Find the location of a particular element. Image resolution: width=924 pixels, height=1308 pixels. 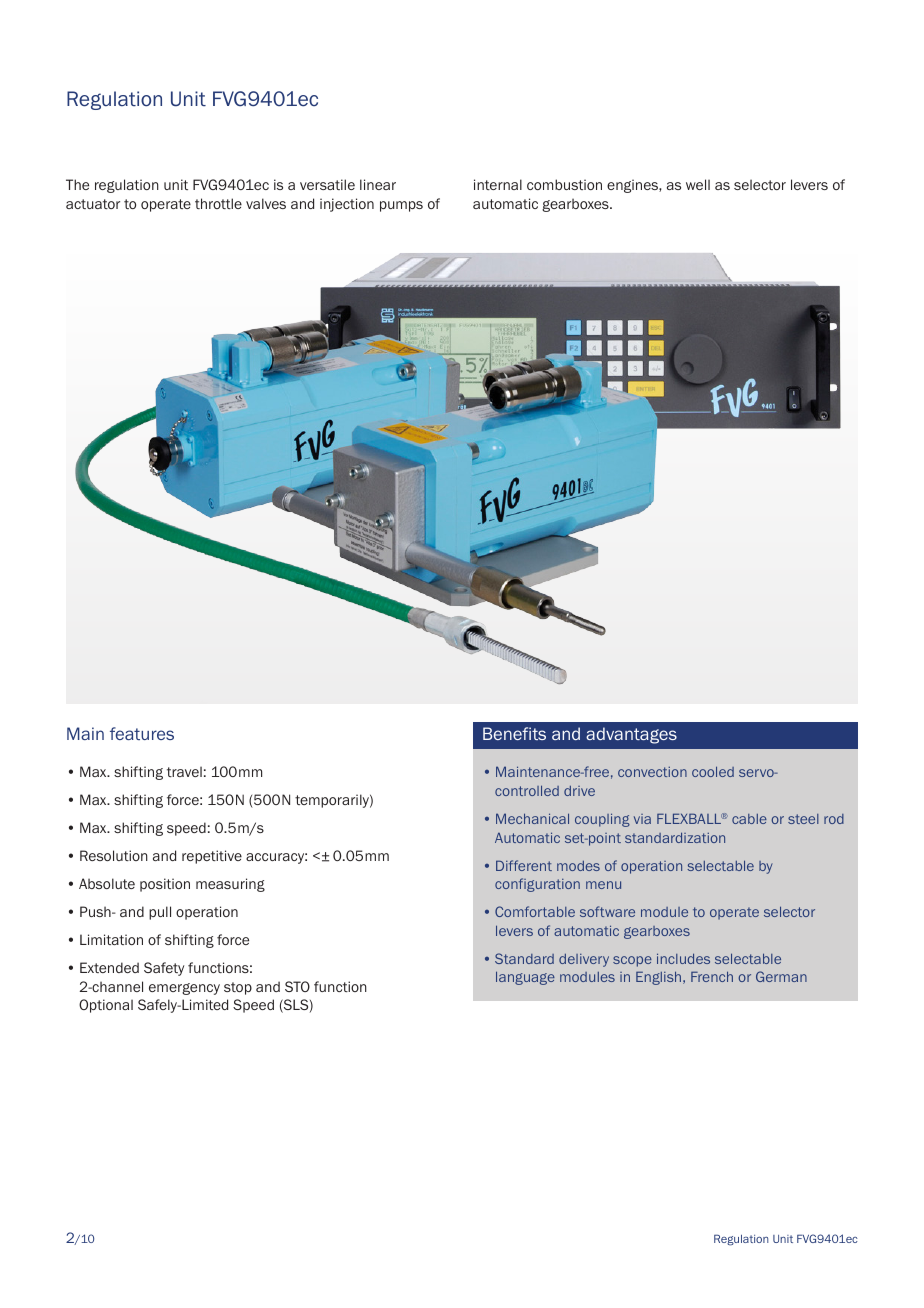

emergency is located at coordinates (184, 989).
